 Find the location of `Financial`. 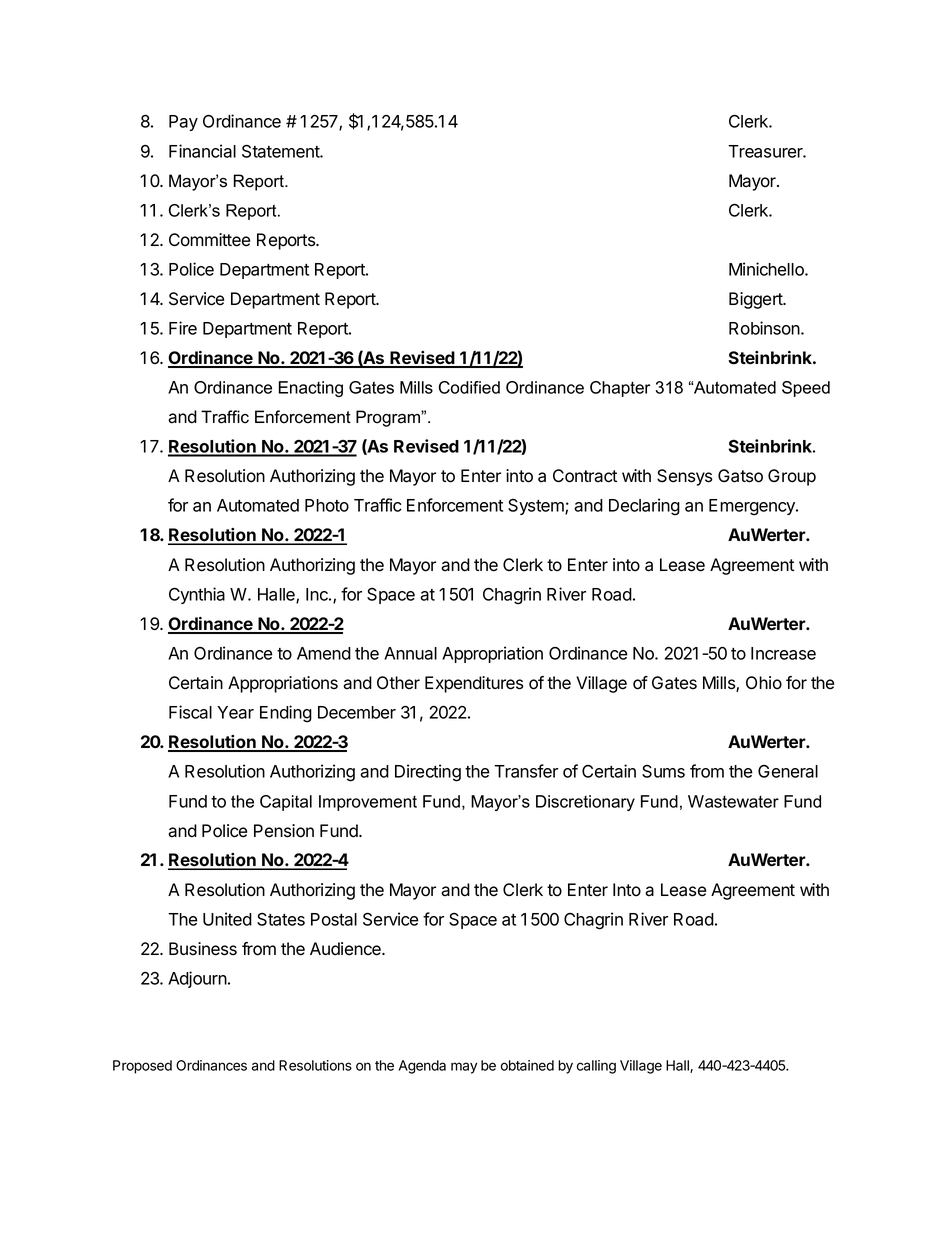

Financial is located at coordinates (202, 151).
